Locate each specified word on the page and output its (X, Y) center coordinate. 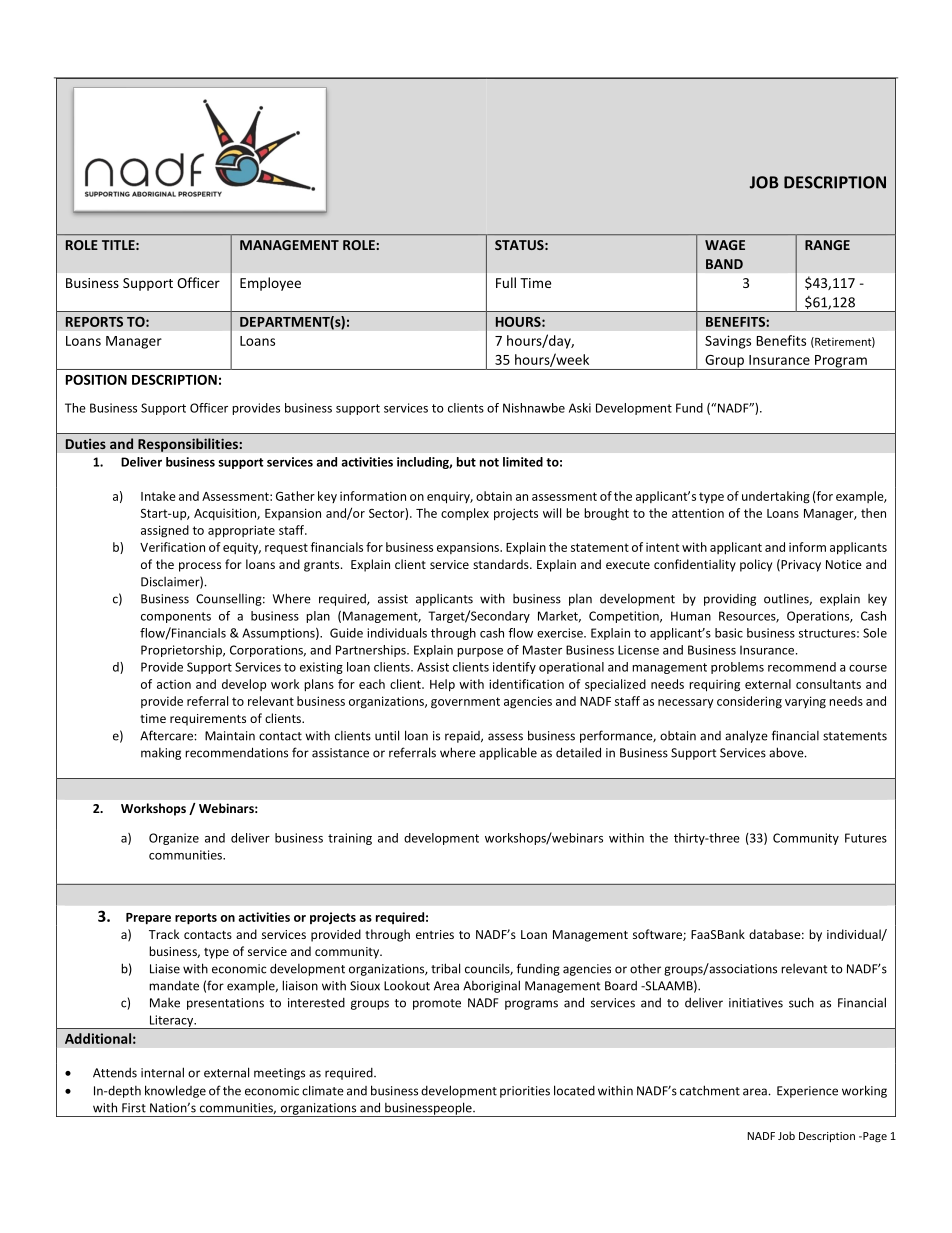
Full (506, 282)
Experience (807, 1092)
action (174, 684)
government (465, 703)
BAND (724, 264)
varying (805, 702)
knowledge (175, 1091)
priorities (525, 1092)
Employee (270, 284)
